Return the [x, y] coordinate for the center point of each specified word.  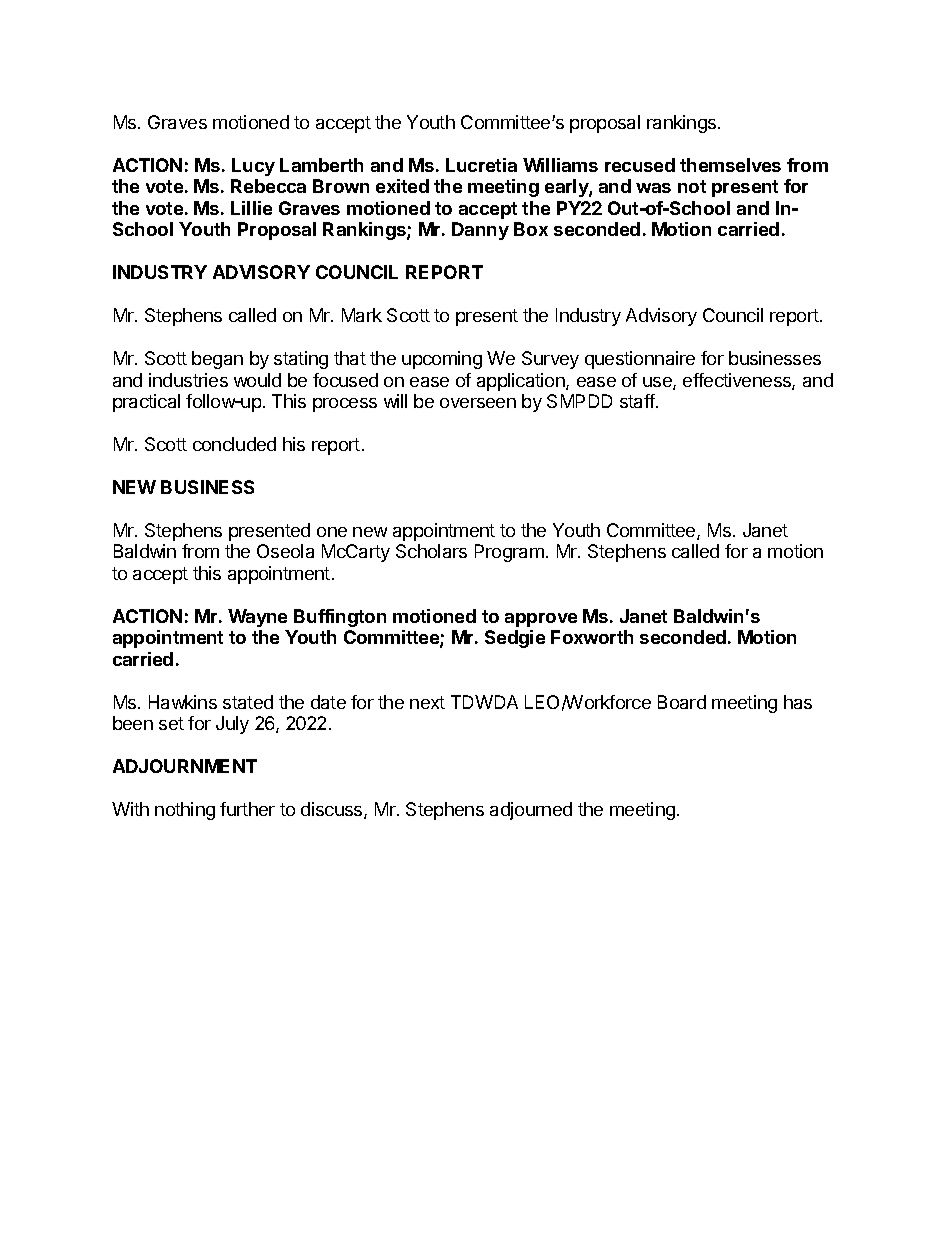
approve [541, 620]
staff [638, 401]
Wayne [257, 618]
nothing [185, 811]
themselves [730, 165]
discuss [333, 810]
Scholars [431, 551]
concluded [234, 444]
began [217, 360]
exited [402, 186]
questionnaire [640, 360]
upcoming [442, 360]
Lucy [253, 167]
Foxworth [592, 637]
